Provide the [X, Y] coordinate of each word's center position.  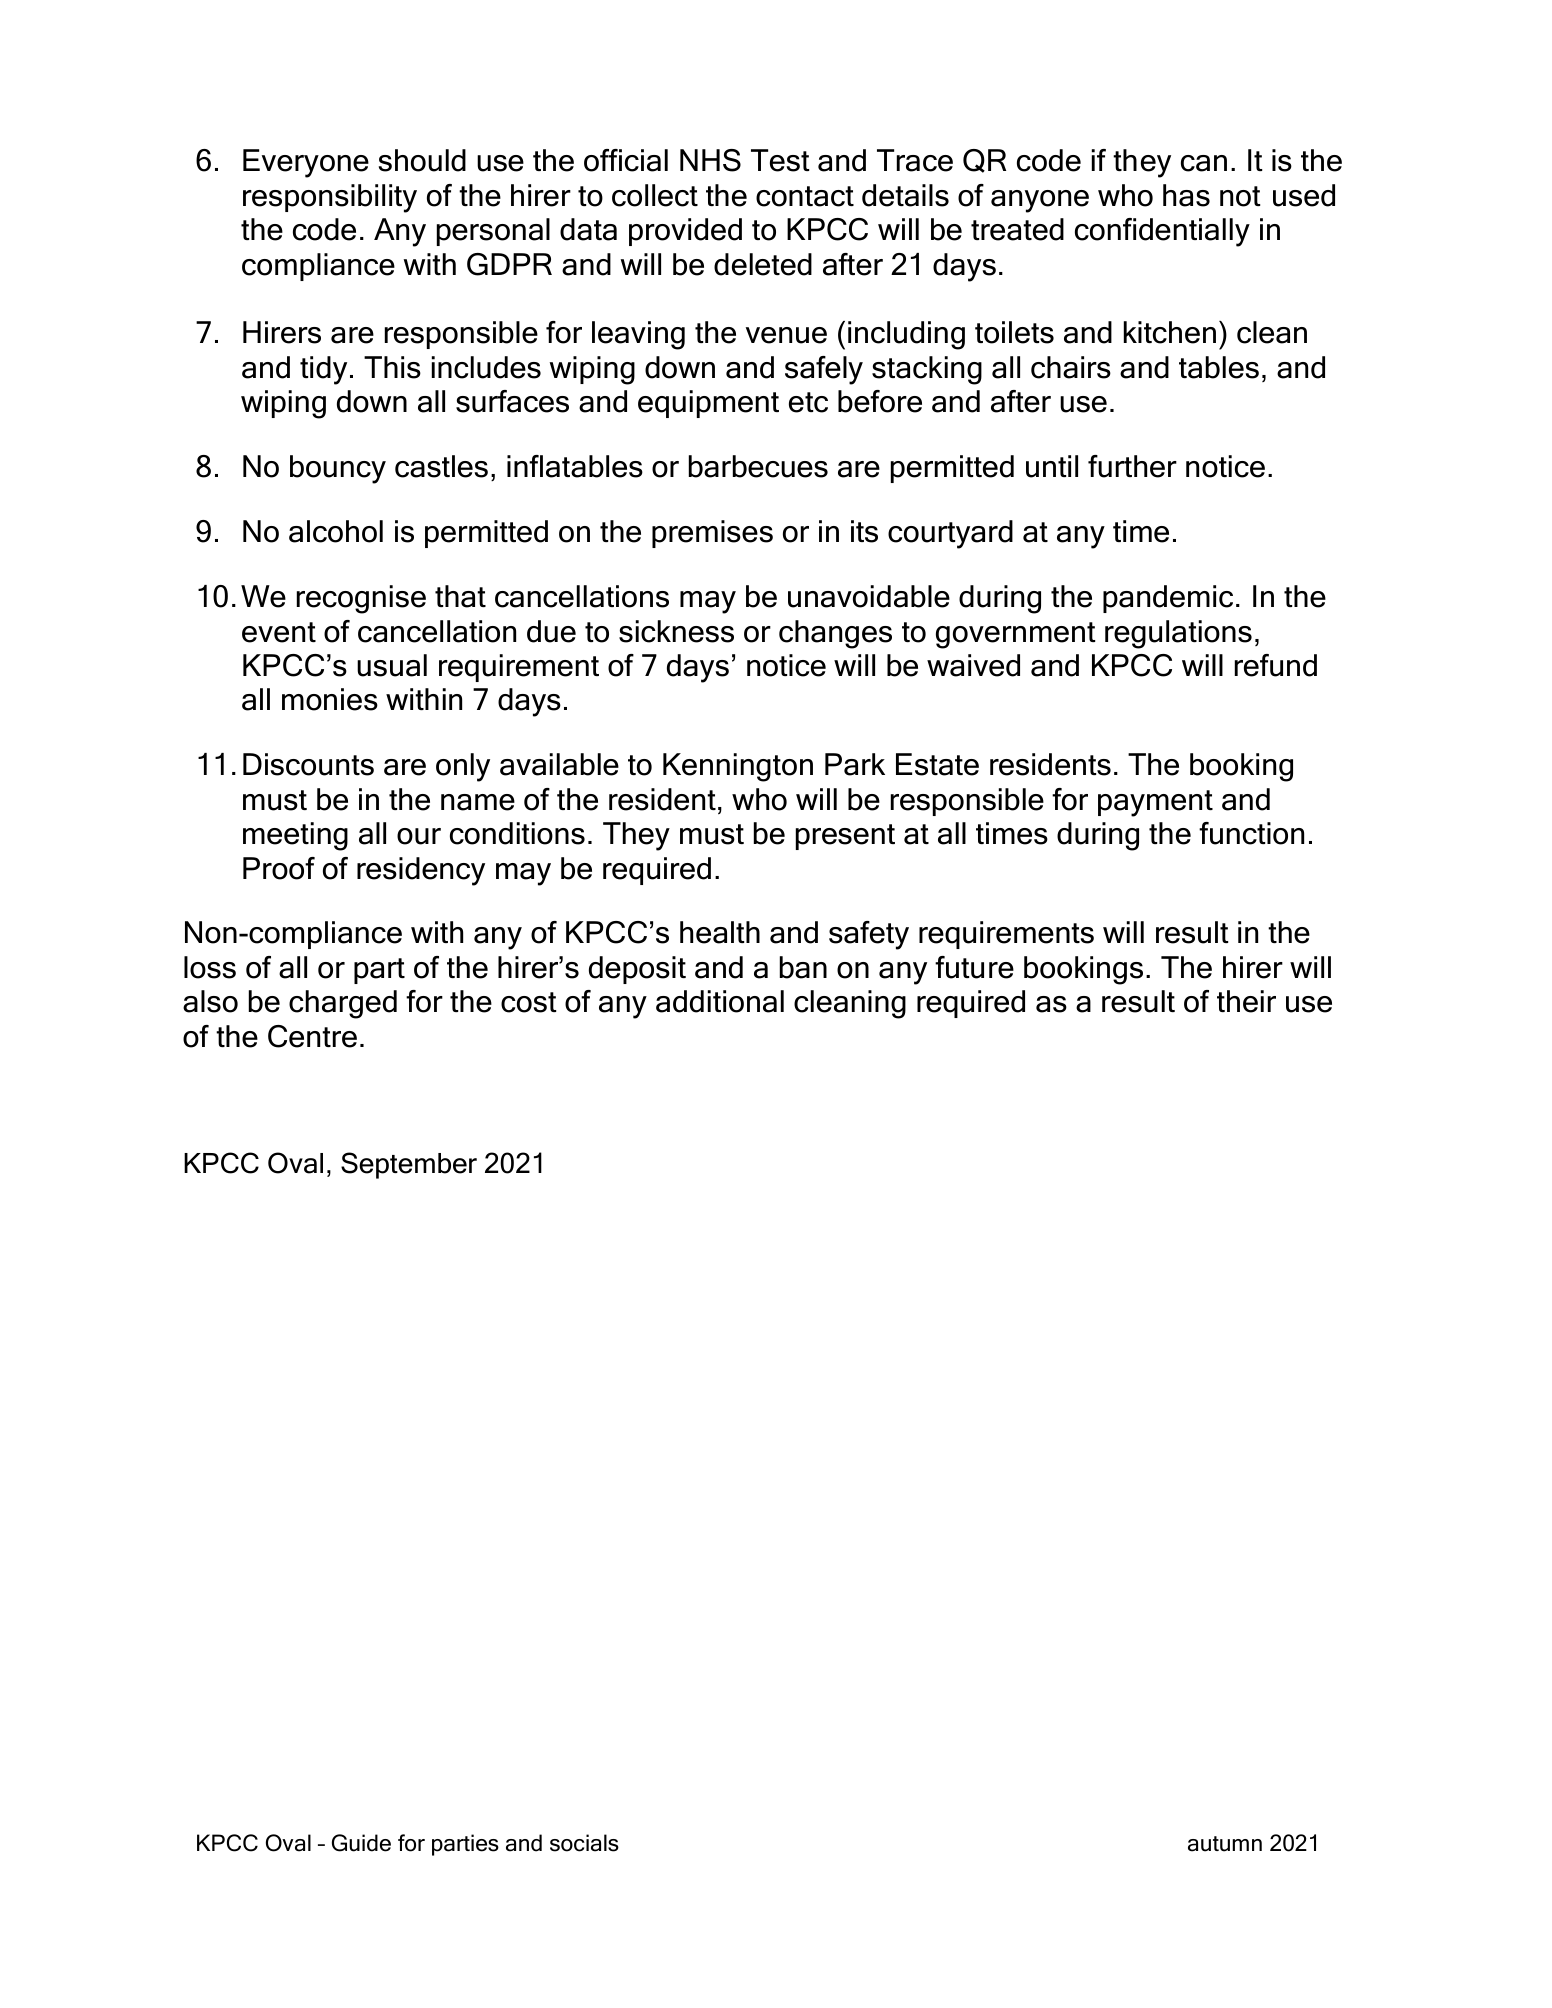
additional [720, 1001]
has [1186, 195]
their [1246, 1001]
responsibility [330, 198]
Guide [361, 1843]
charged [343, 1004]
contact [805, 196]
